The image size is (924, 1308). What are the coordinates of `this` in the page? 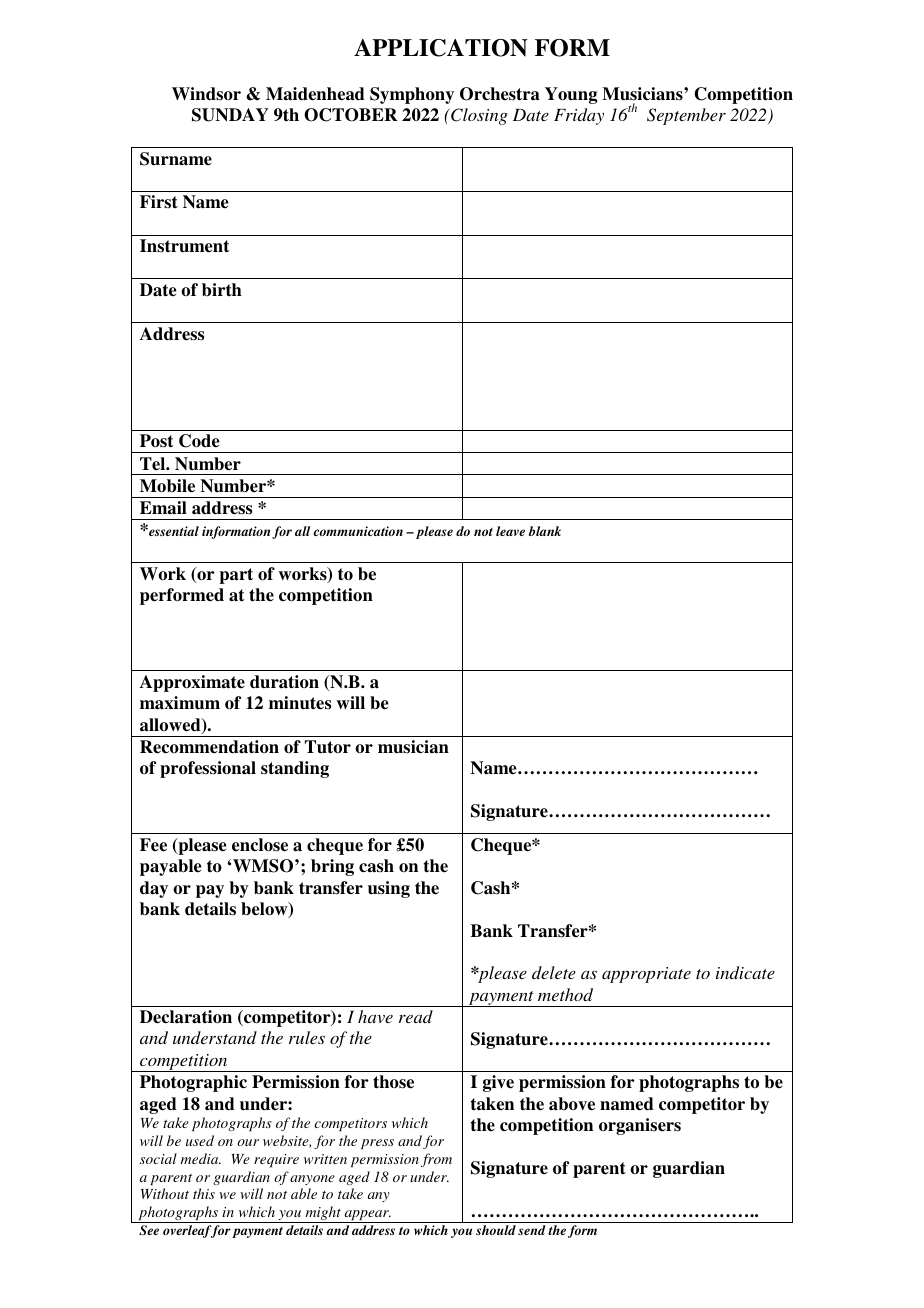 It's located at (204, 1193).
